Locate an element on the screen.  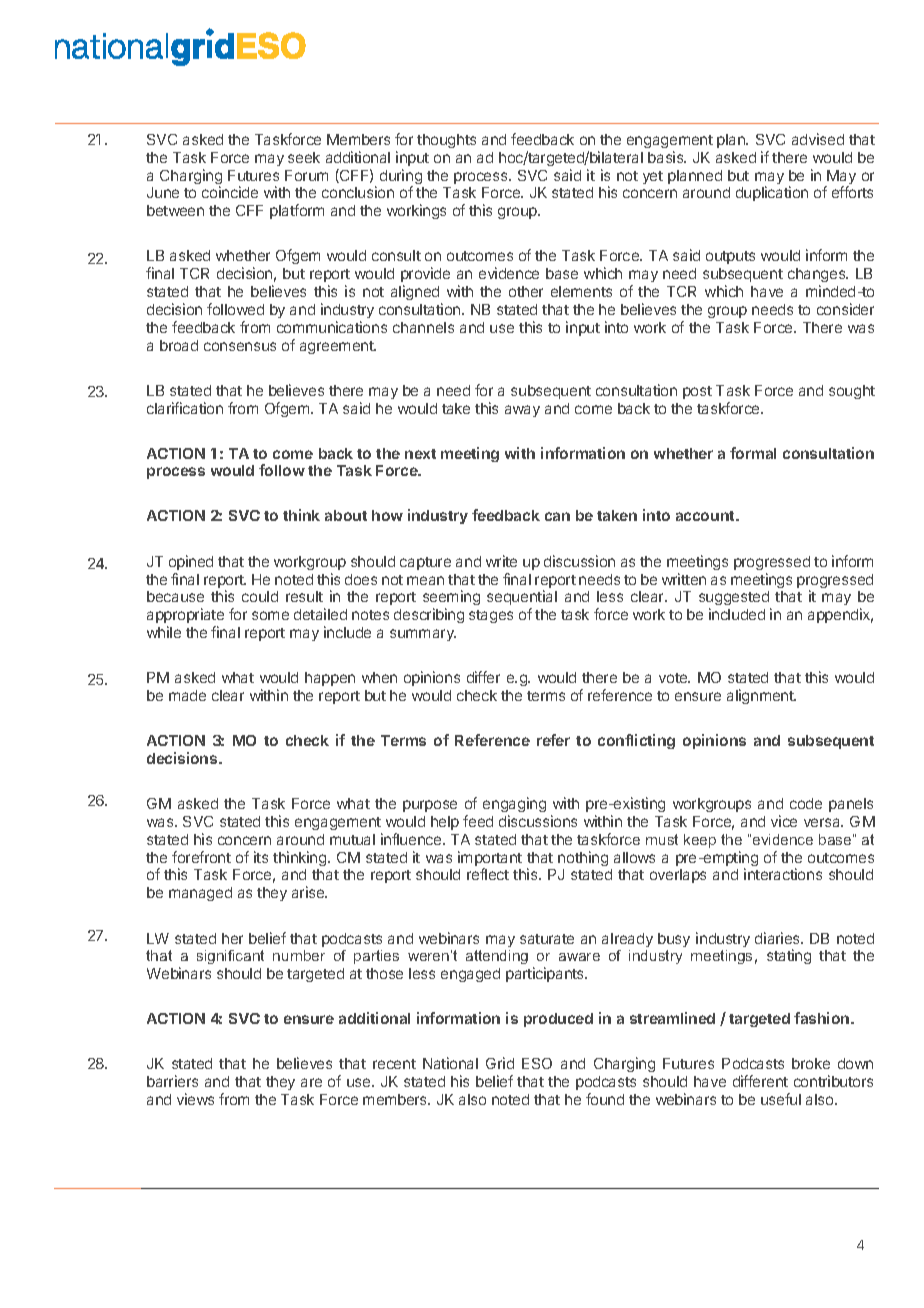
some is located at coordinates (270, 615).
